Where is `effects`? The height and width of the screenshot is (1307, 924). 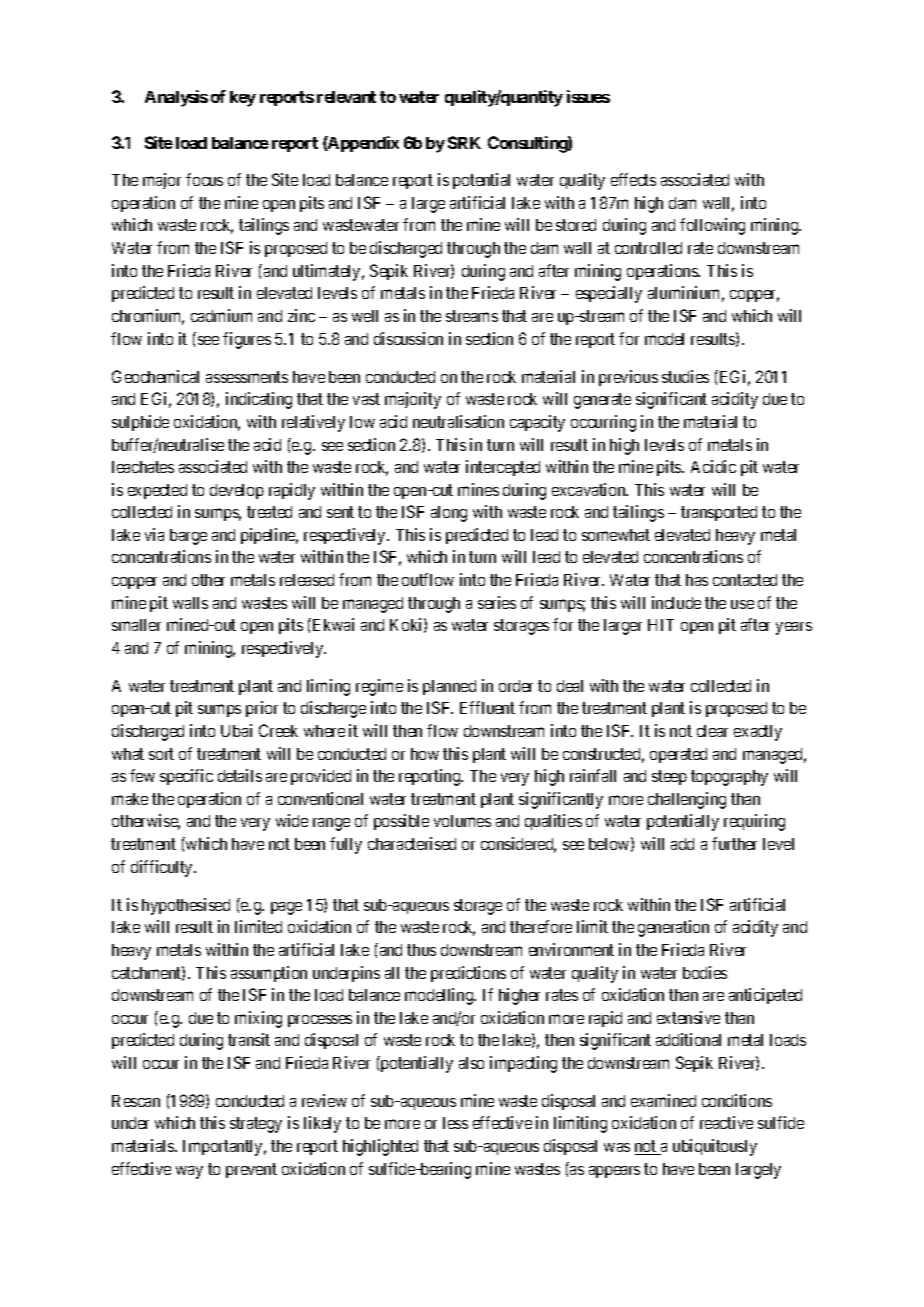 effects is located at coordinates (633, 179).
